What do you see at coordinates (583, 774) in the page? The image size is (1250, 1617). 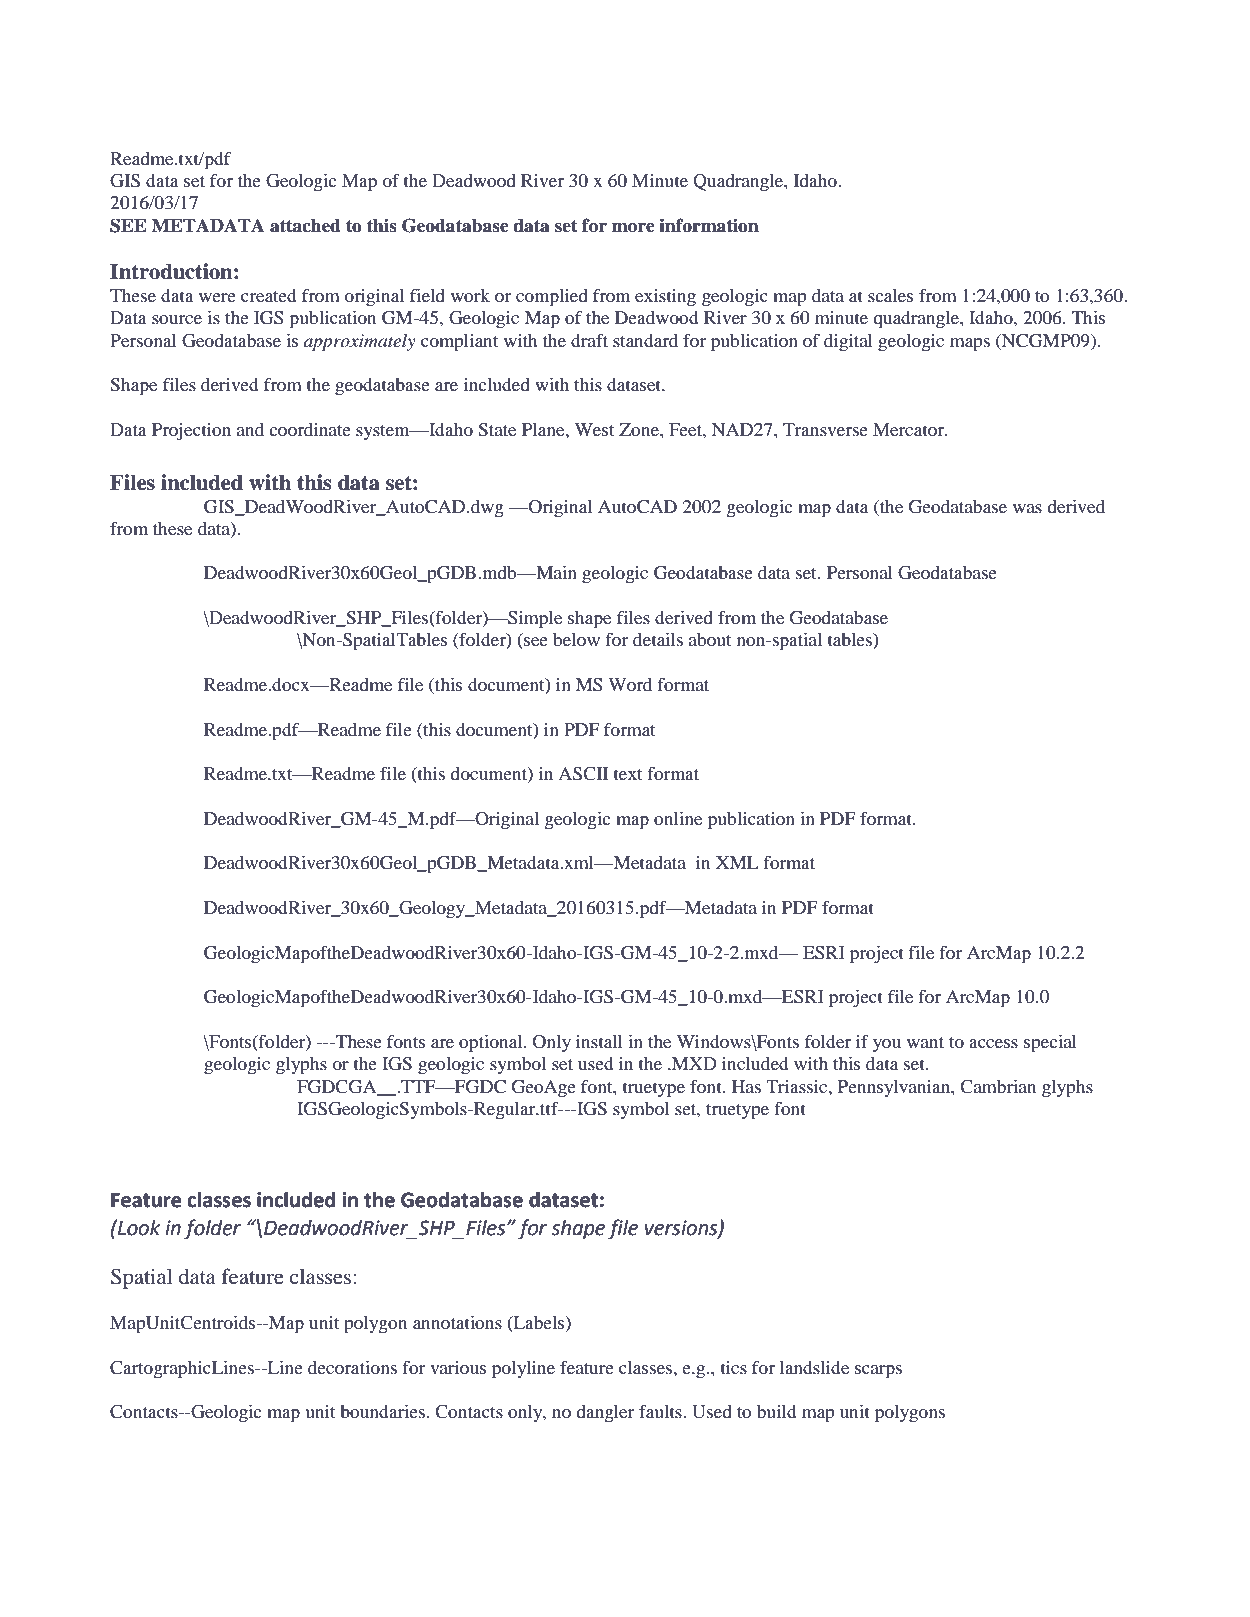 I see `ASCII` at bounding box center [583, 774].
